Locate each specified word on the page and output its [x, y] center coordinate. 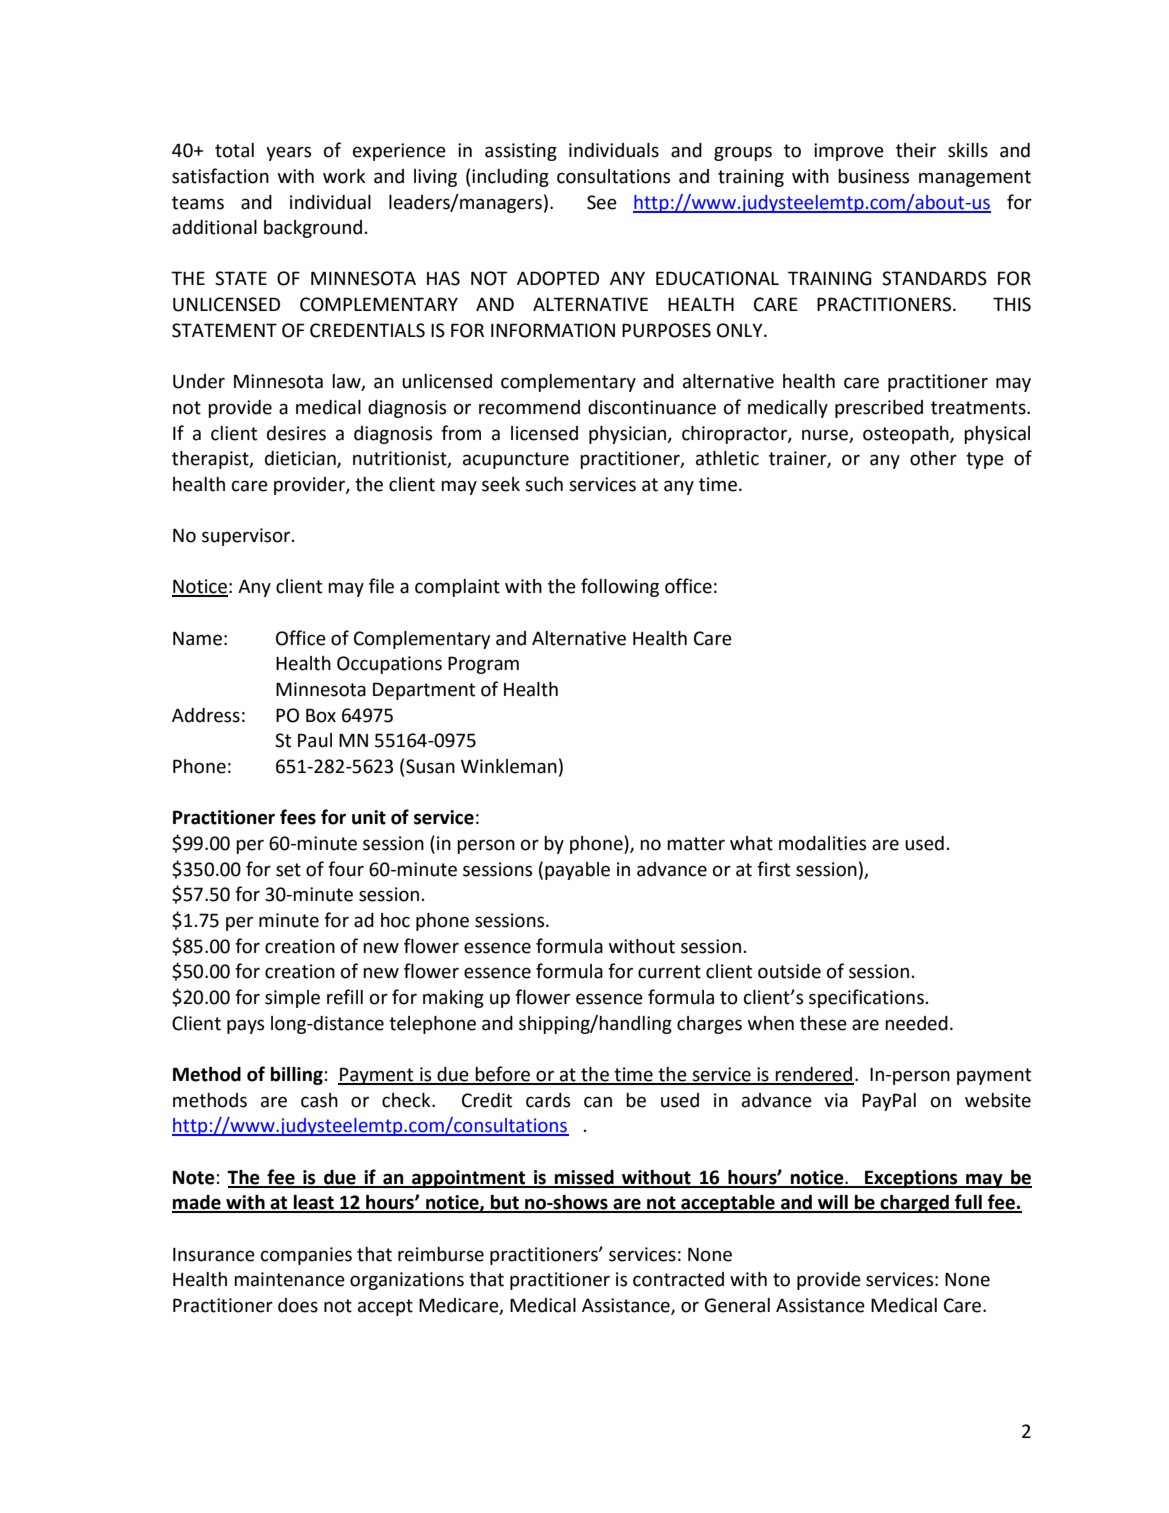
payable [577, 871]
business [873, 176]
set [288, 870]
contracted [678, 1279]
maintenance [289, 1279]
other [933, 458]
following [620, 587]
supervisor [247, 537]
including [510, 178]
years [288, 153]
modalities [822, 843]
